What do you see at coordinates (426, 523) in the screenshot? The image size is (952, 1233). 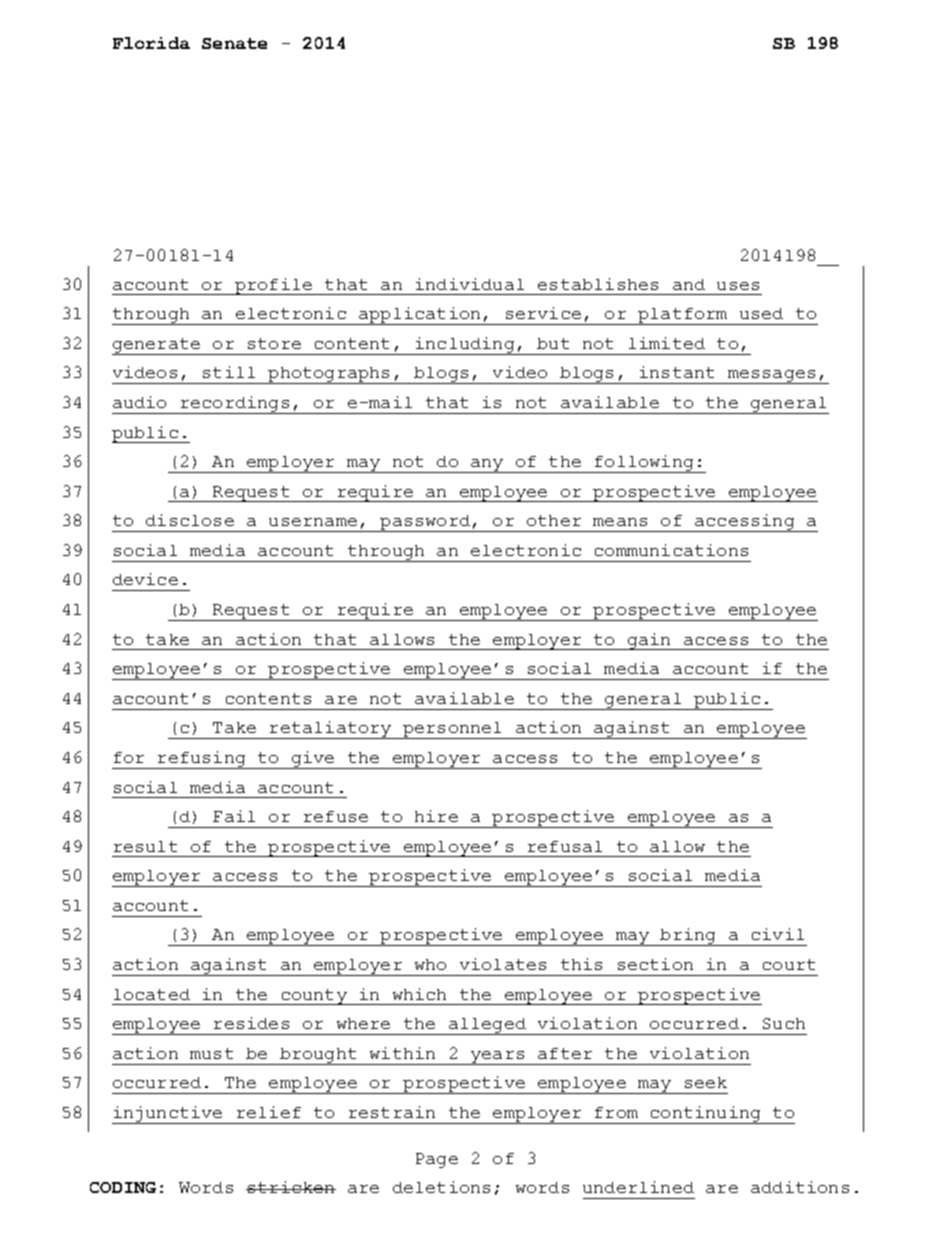 I see `password` at bounding box center [426, 523].
